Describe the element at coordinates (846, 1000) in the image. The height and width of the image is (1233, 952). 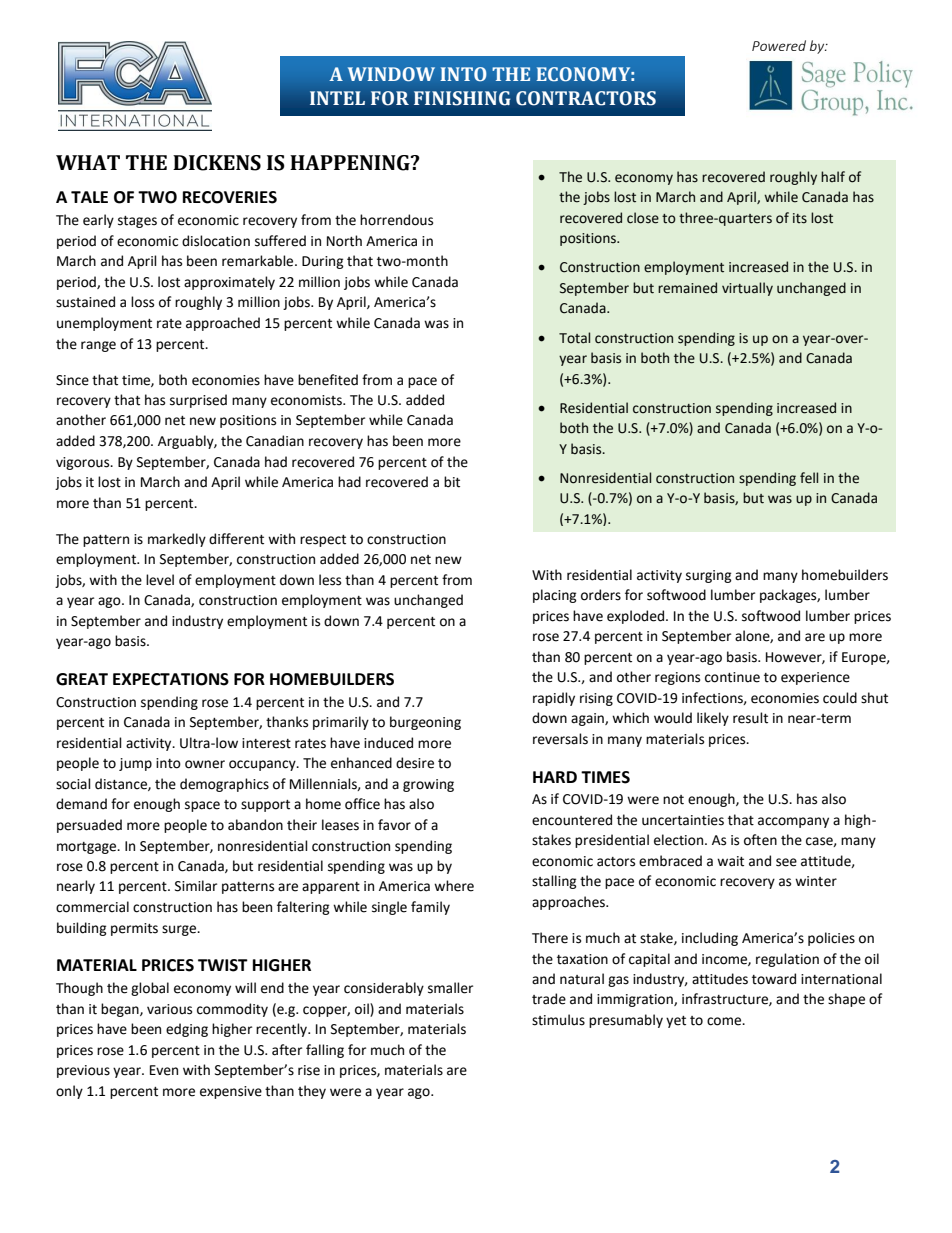
I see `shape` at that location.
